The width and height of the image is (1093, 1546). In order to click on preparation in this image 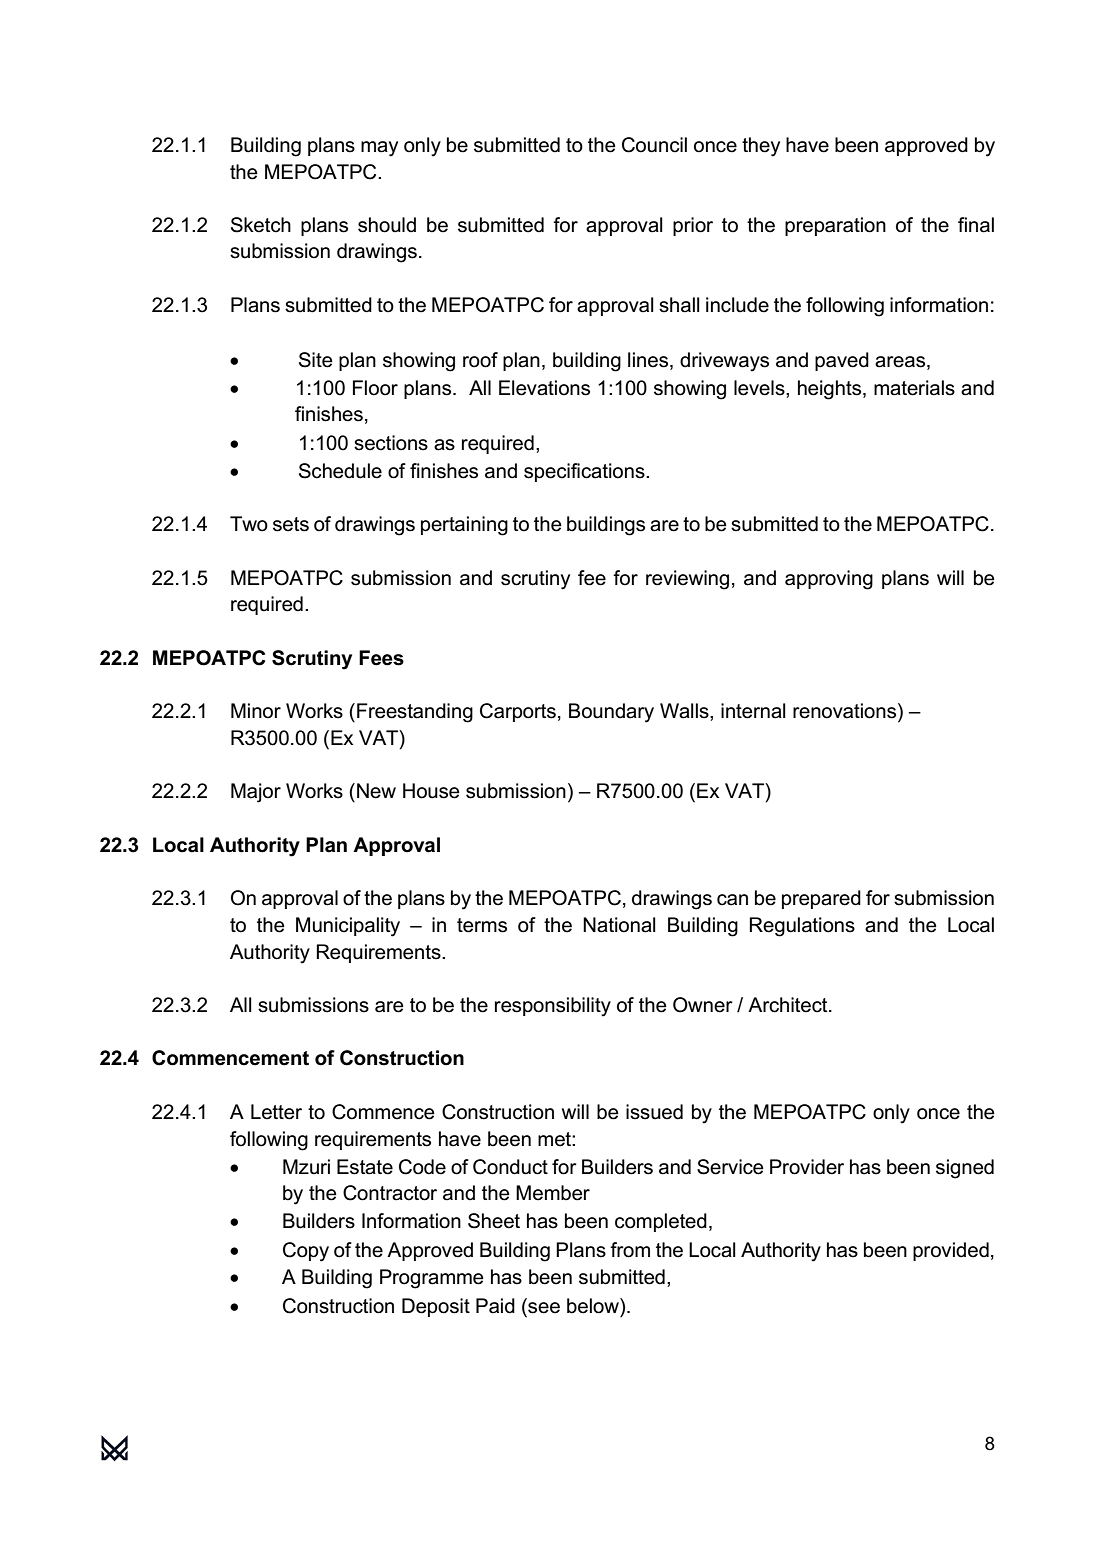, I will do `click(835, 226)`.
